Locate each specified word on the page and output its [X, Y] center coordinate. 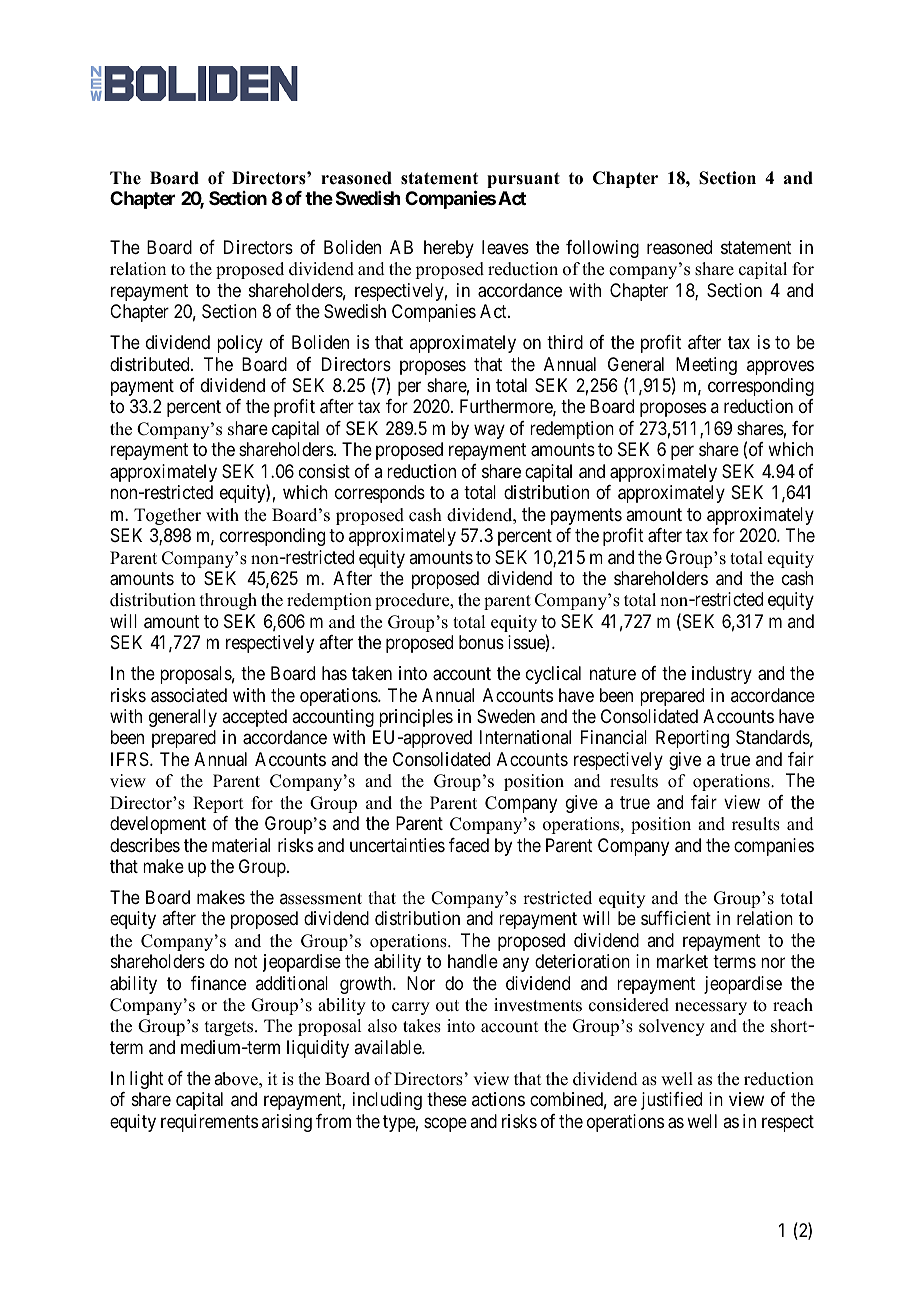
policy [240, 344]
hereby [449, 249]
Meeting [706, 366]
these [447, 1099]
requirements [209, 1123]
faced [469, 845]
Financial [614, 737]
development [158, 825]
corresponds [380, 494]
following [602, 249]
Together [167, 516]
